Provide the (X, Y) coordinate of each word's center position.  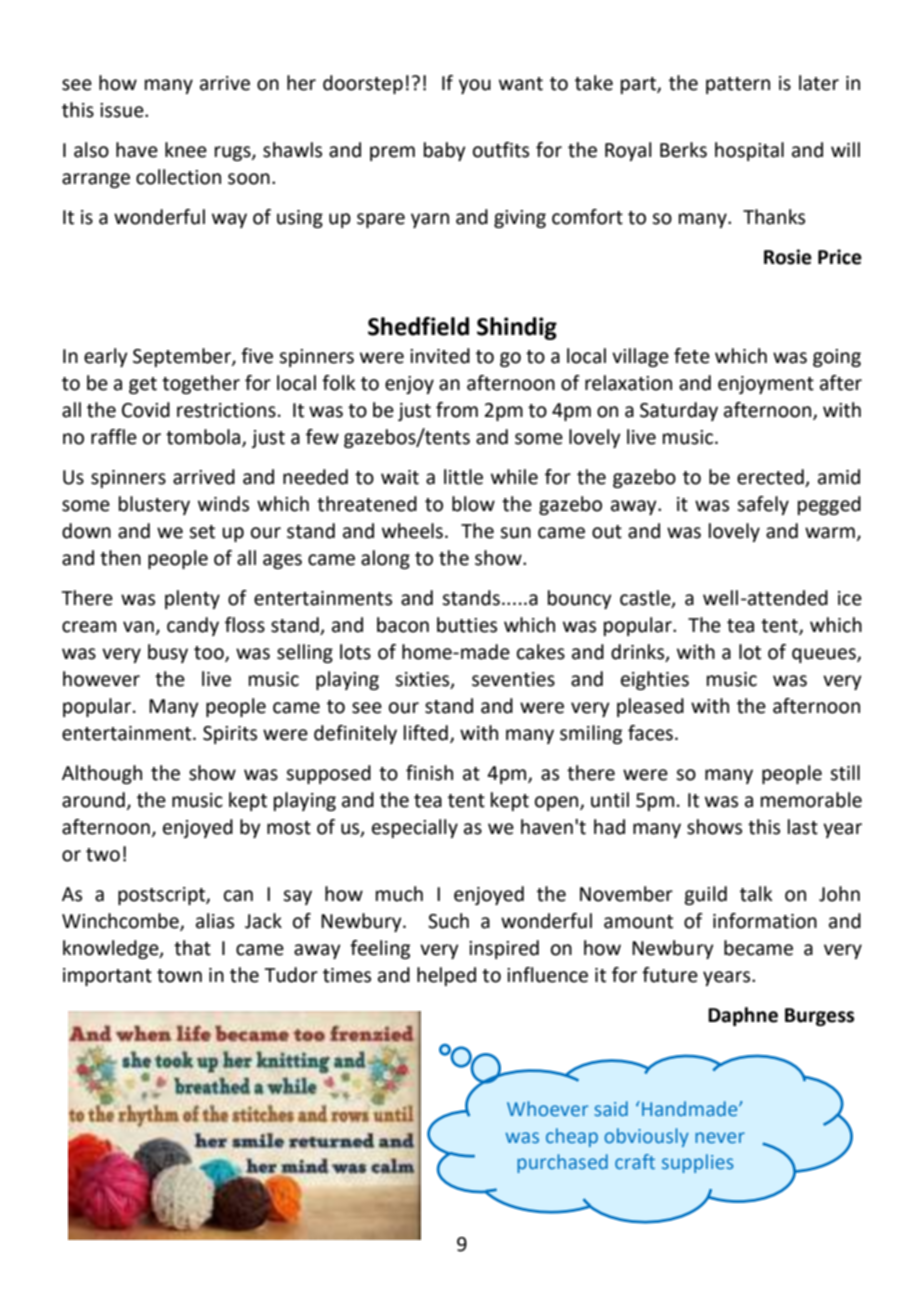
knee (186, 150)
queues (825, 655)
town (179, 976)
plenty (192, 599)
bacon (403, 625)
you (475, 86)
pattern (738, 85)
